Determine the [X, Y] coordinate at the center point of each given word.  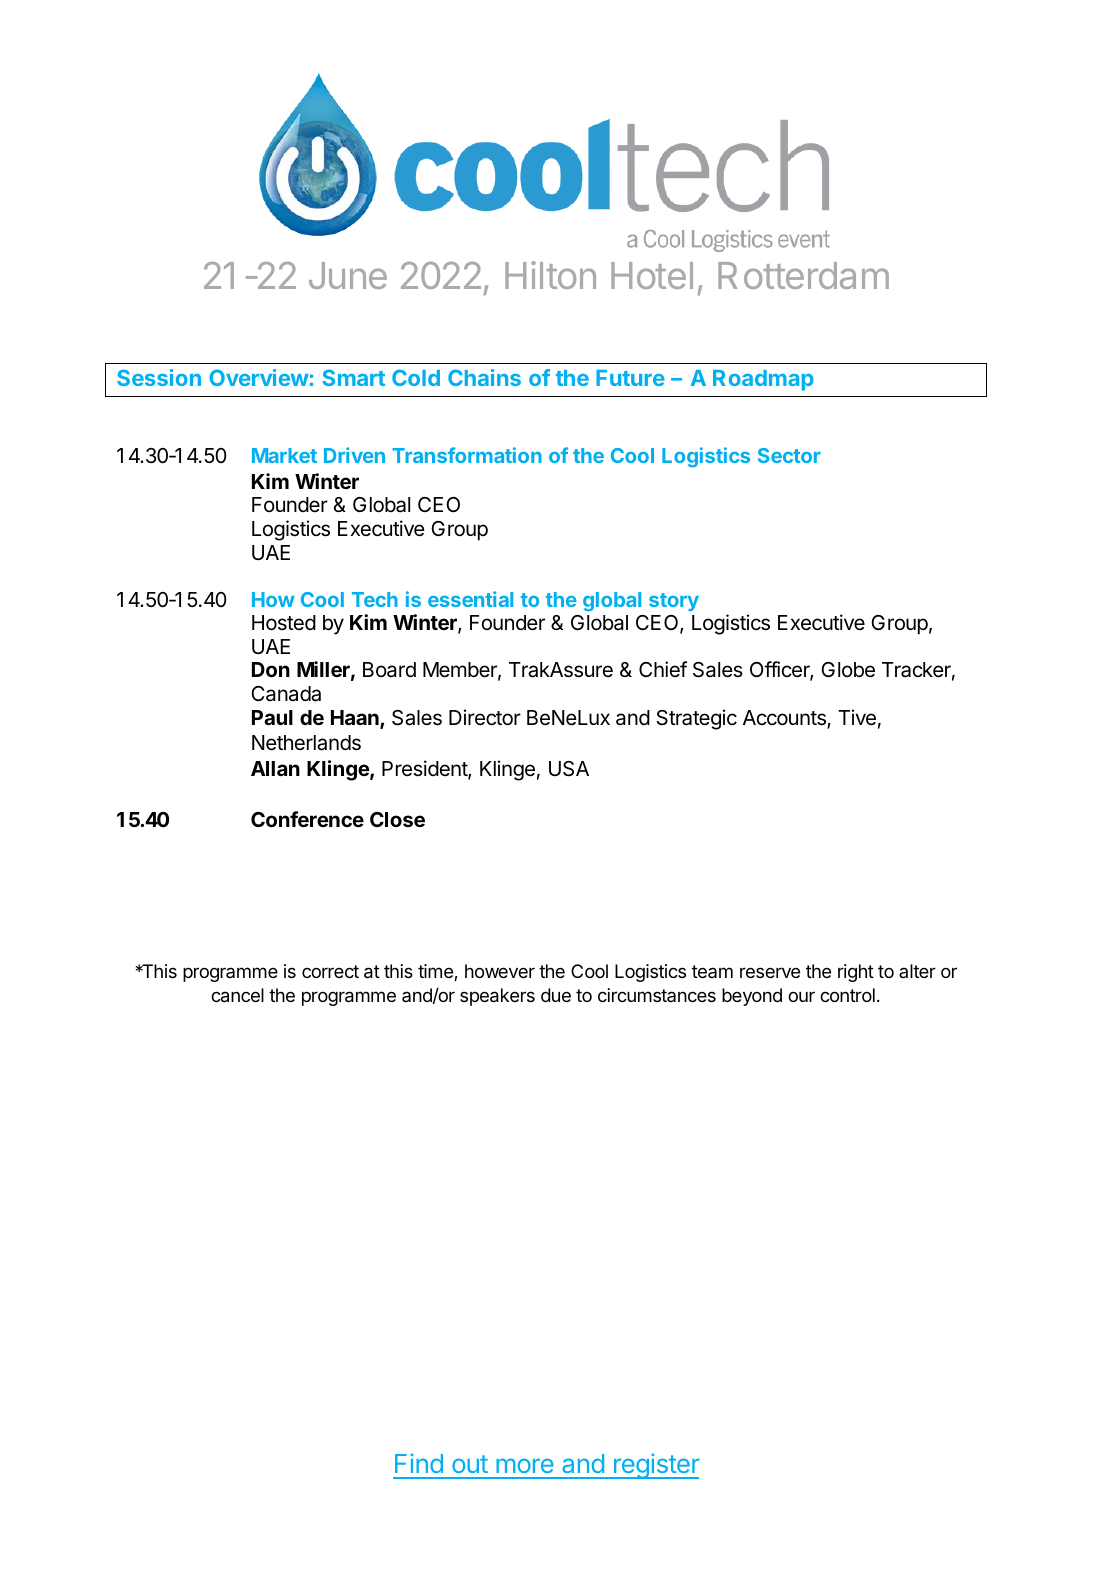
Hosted [284, 623]
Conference [307, 819]
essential [470, 599]
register [656, 1466]
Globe [848, 670]
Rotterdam [803, 275]
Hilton [550, 275]
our [801, 996]
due [556, 995]
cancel [237, 995]
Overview [259, 377]
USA [569, 769]
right [856, 973]
